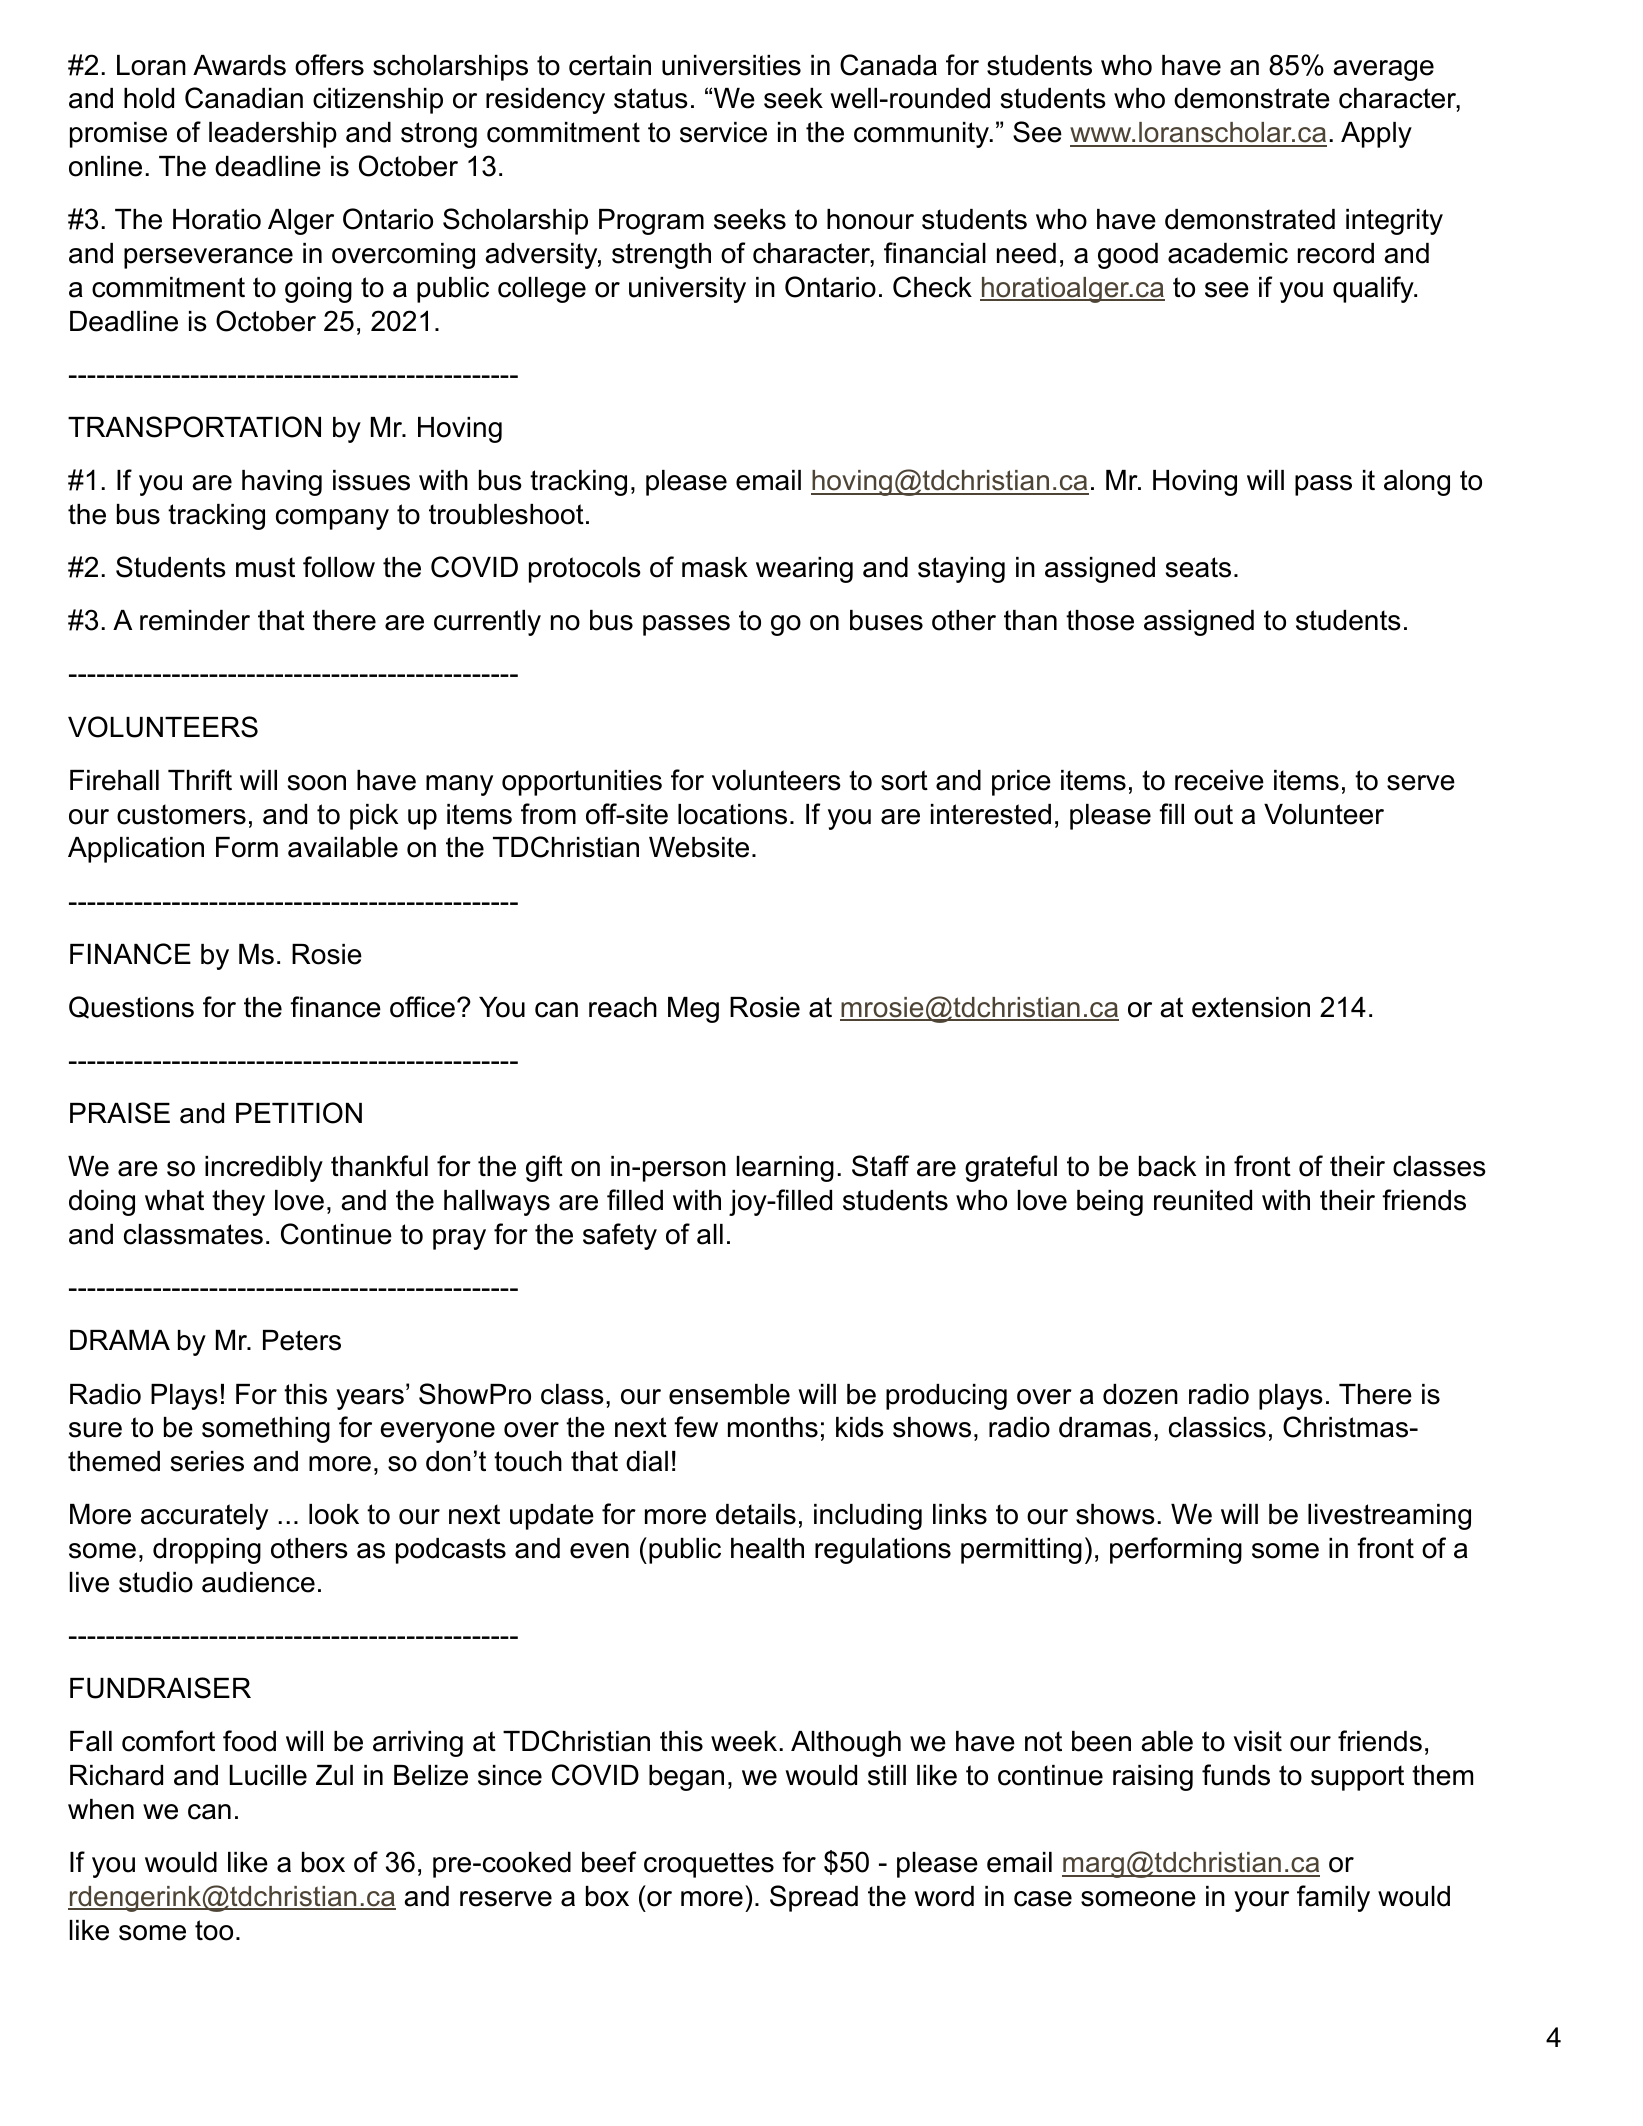  Describe the element at coordinates (723, 132) in the document. I see `service` at that location.
